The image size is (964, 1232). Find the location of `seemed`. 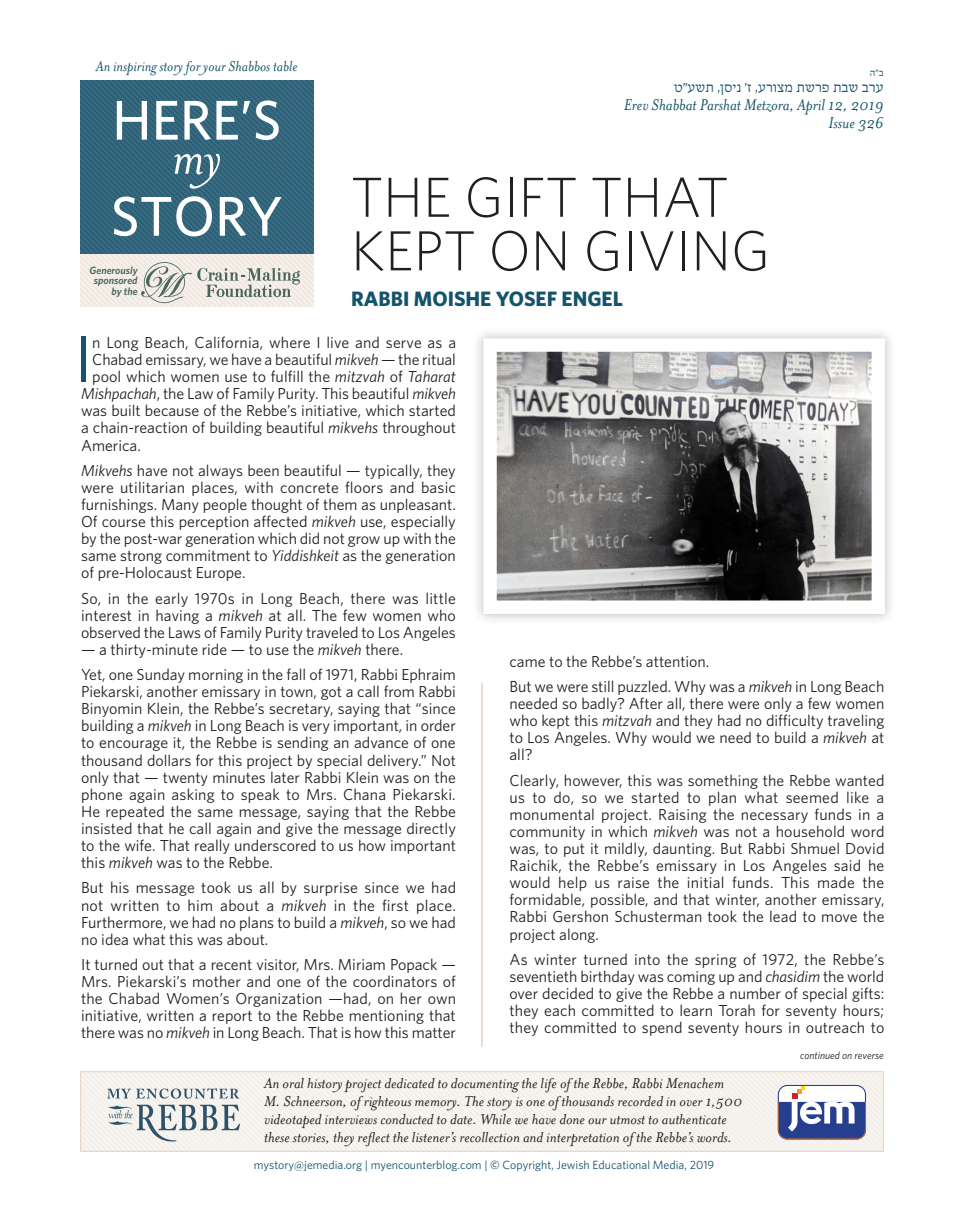

seemed is located at coordinates (812, 797).
